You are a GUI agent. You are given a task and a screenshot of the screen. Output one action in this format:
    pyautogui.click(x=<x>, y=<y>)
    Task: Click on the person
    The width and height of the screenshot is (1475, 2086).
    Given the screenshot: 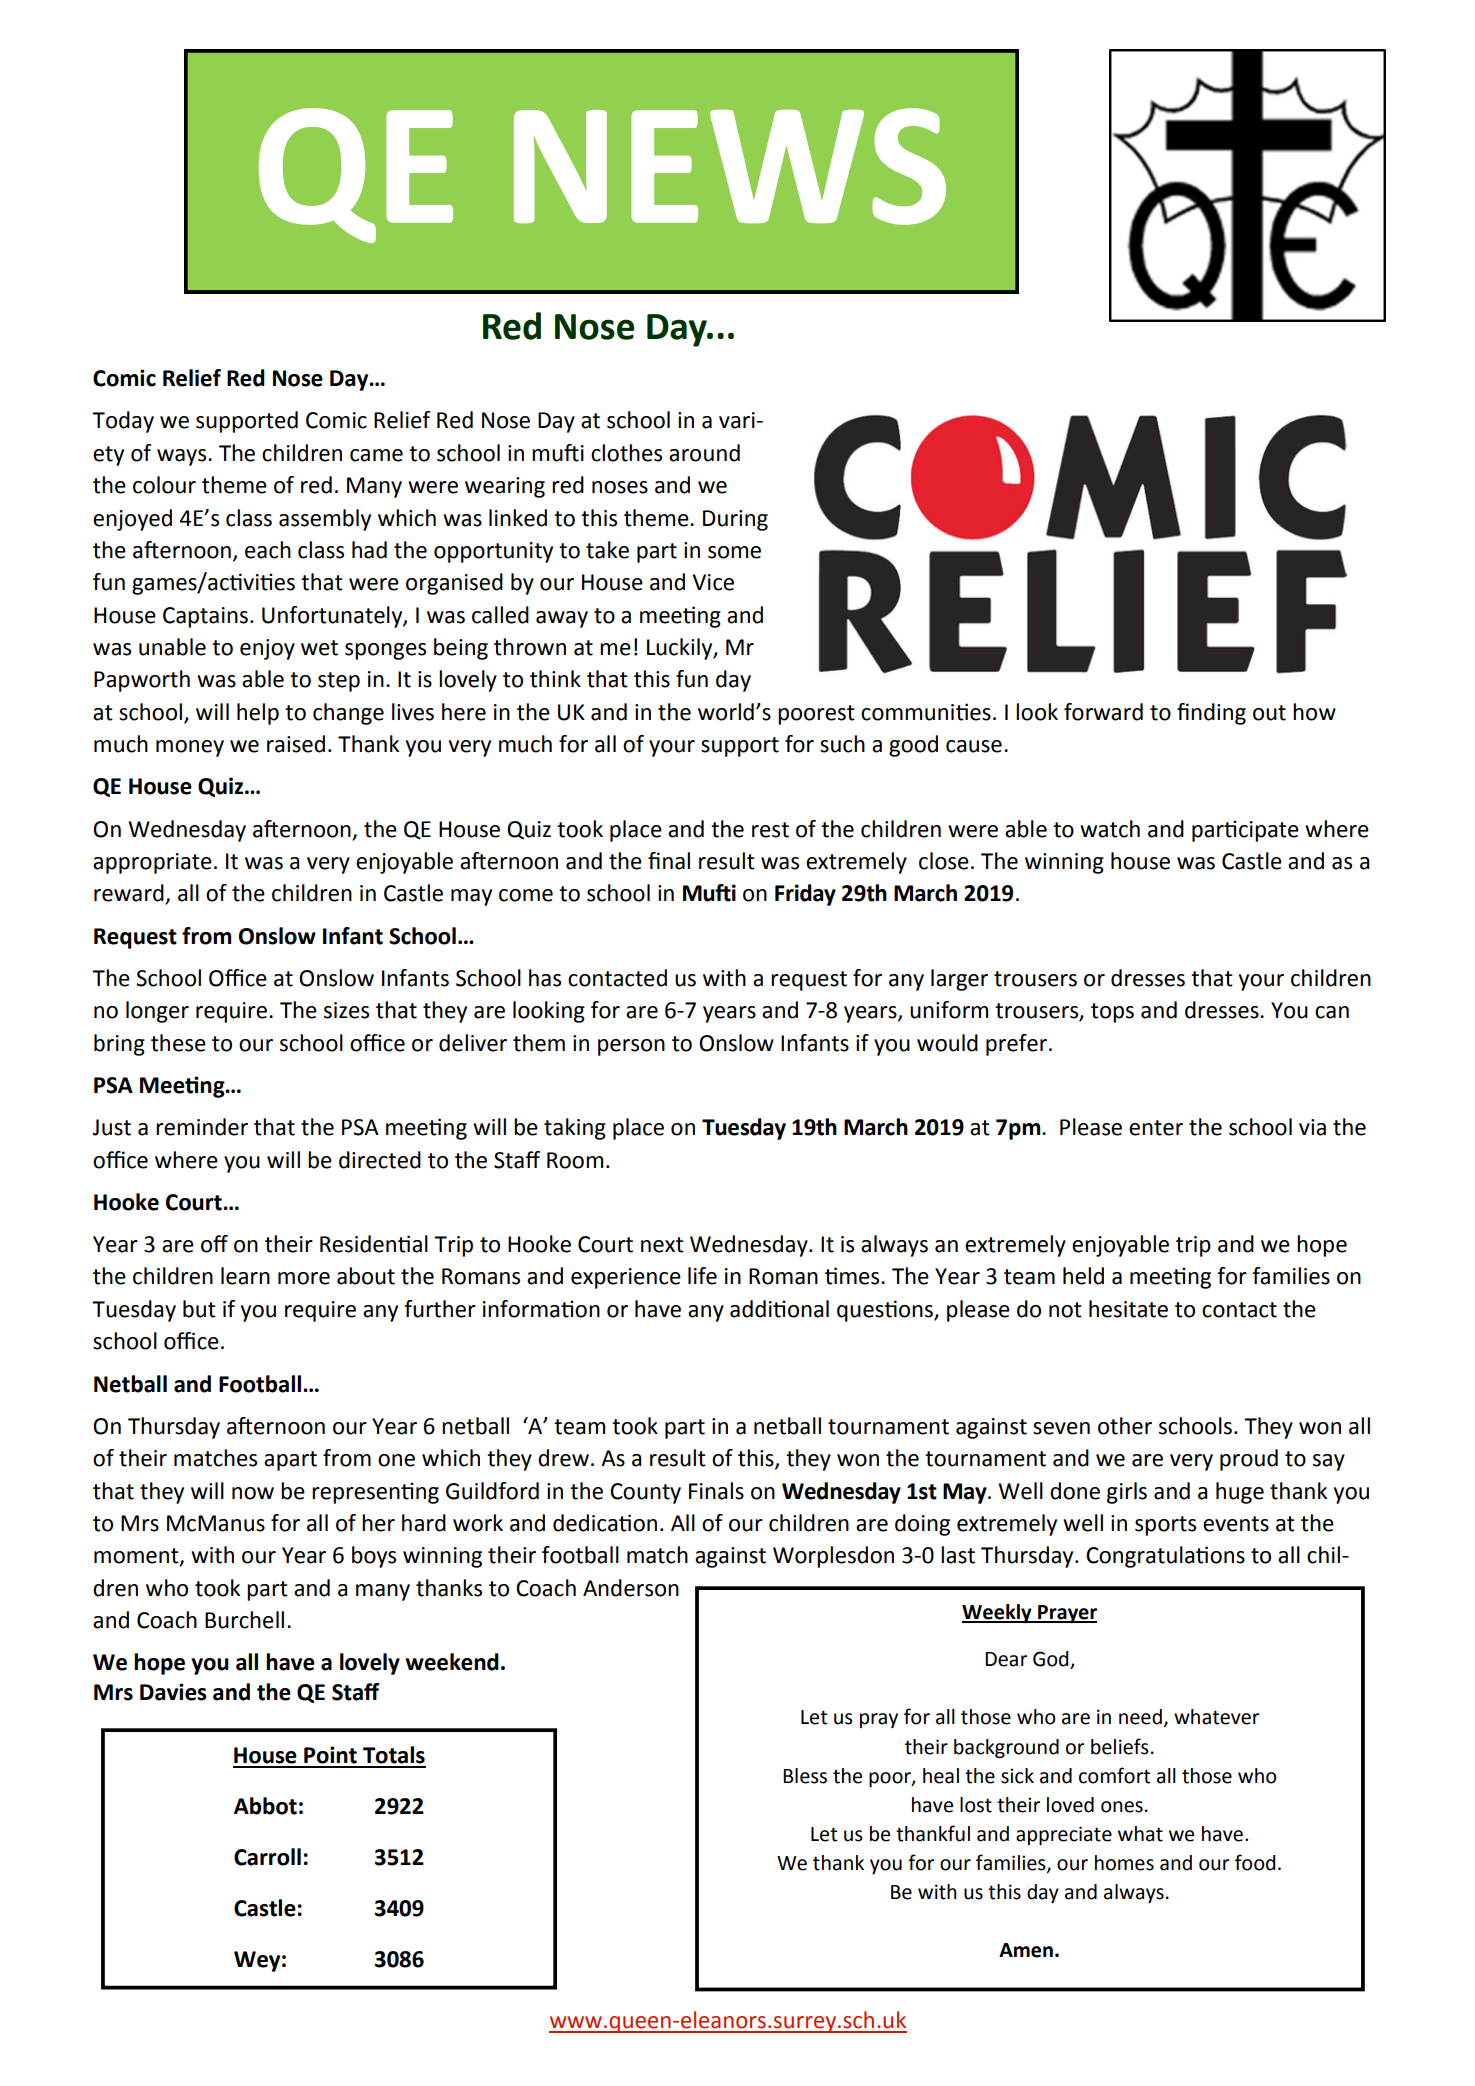 What is the action you would take?
    pyautogui.click(x=631, y=1047)
